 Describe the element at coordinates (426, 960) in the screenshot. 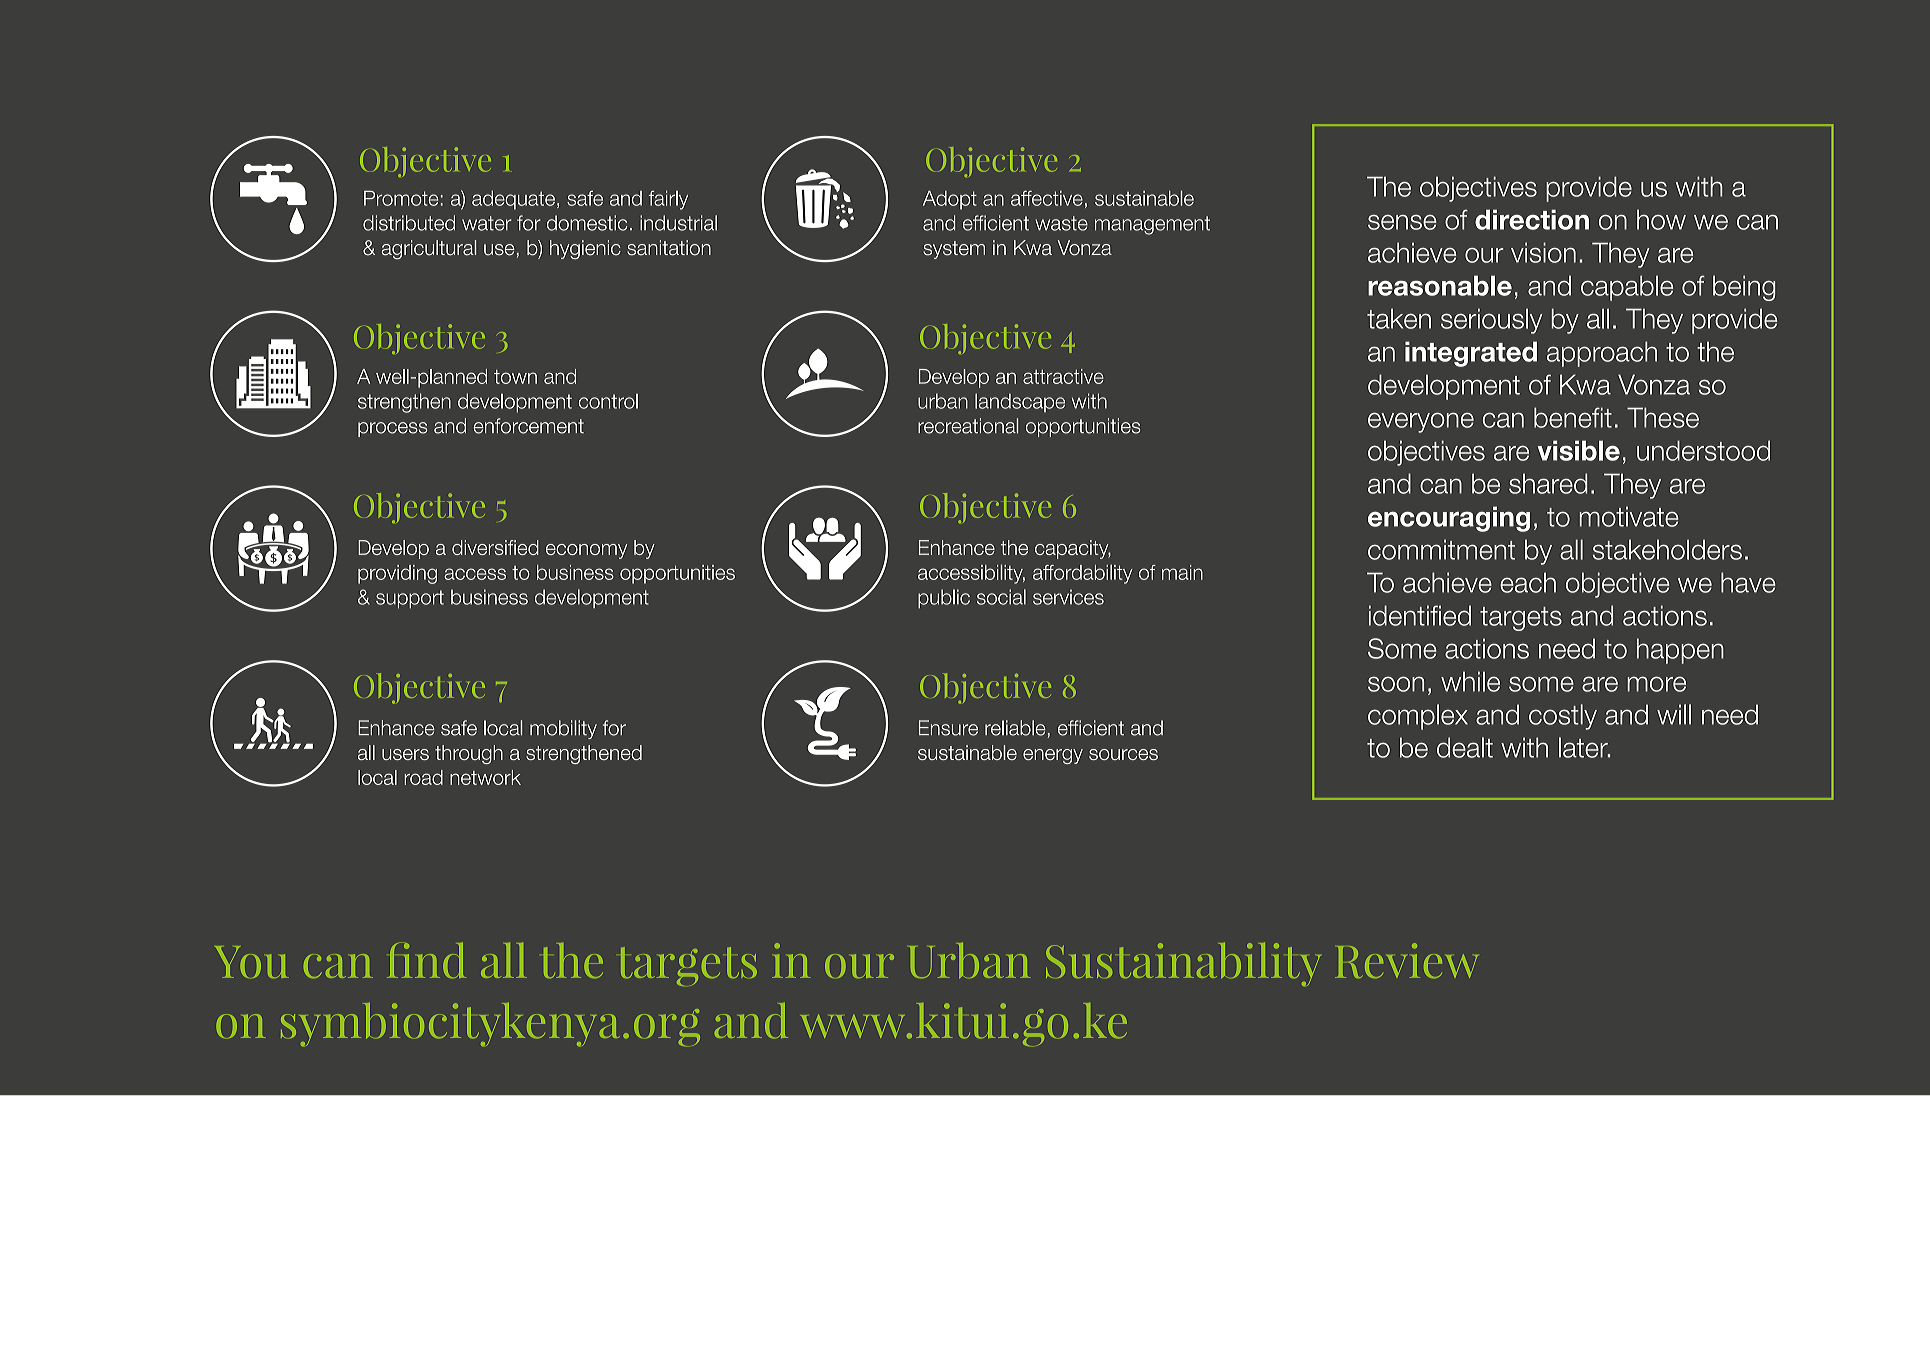

I see `find` at that location.
